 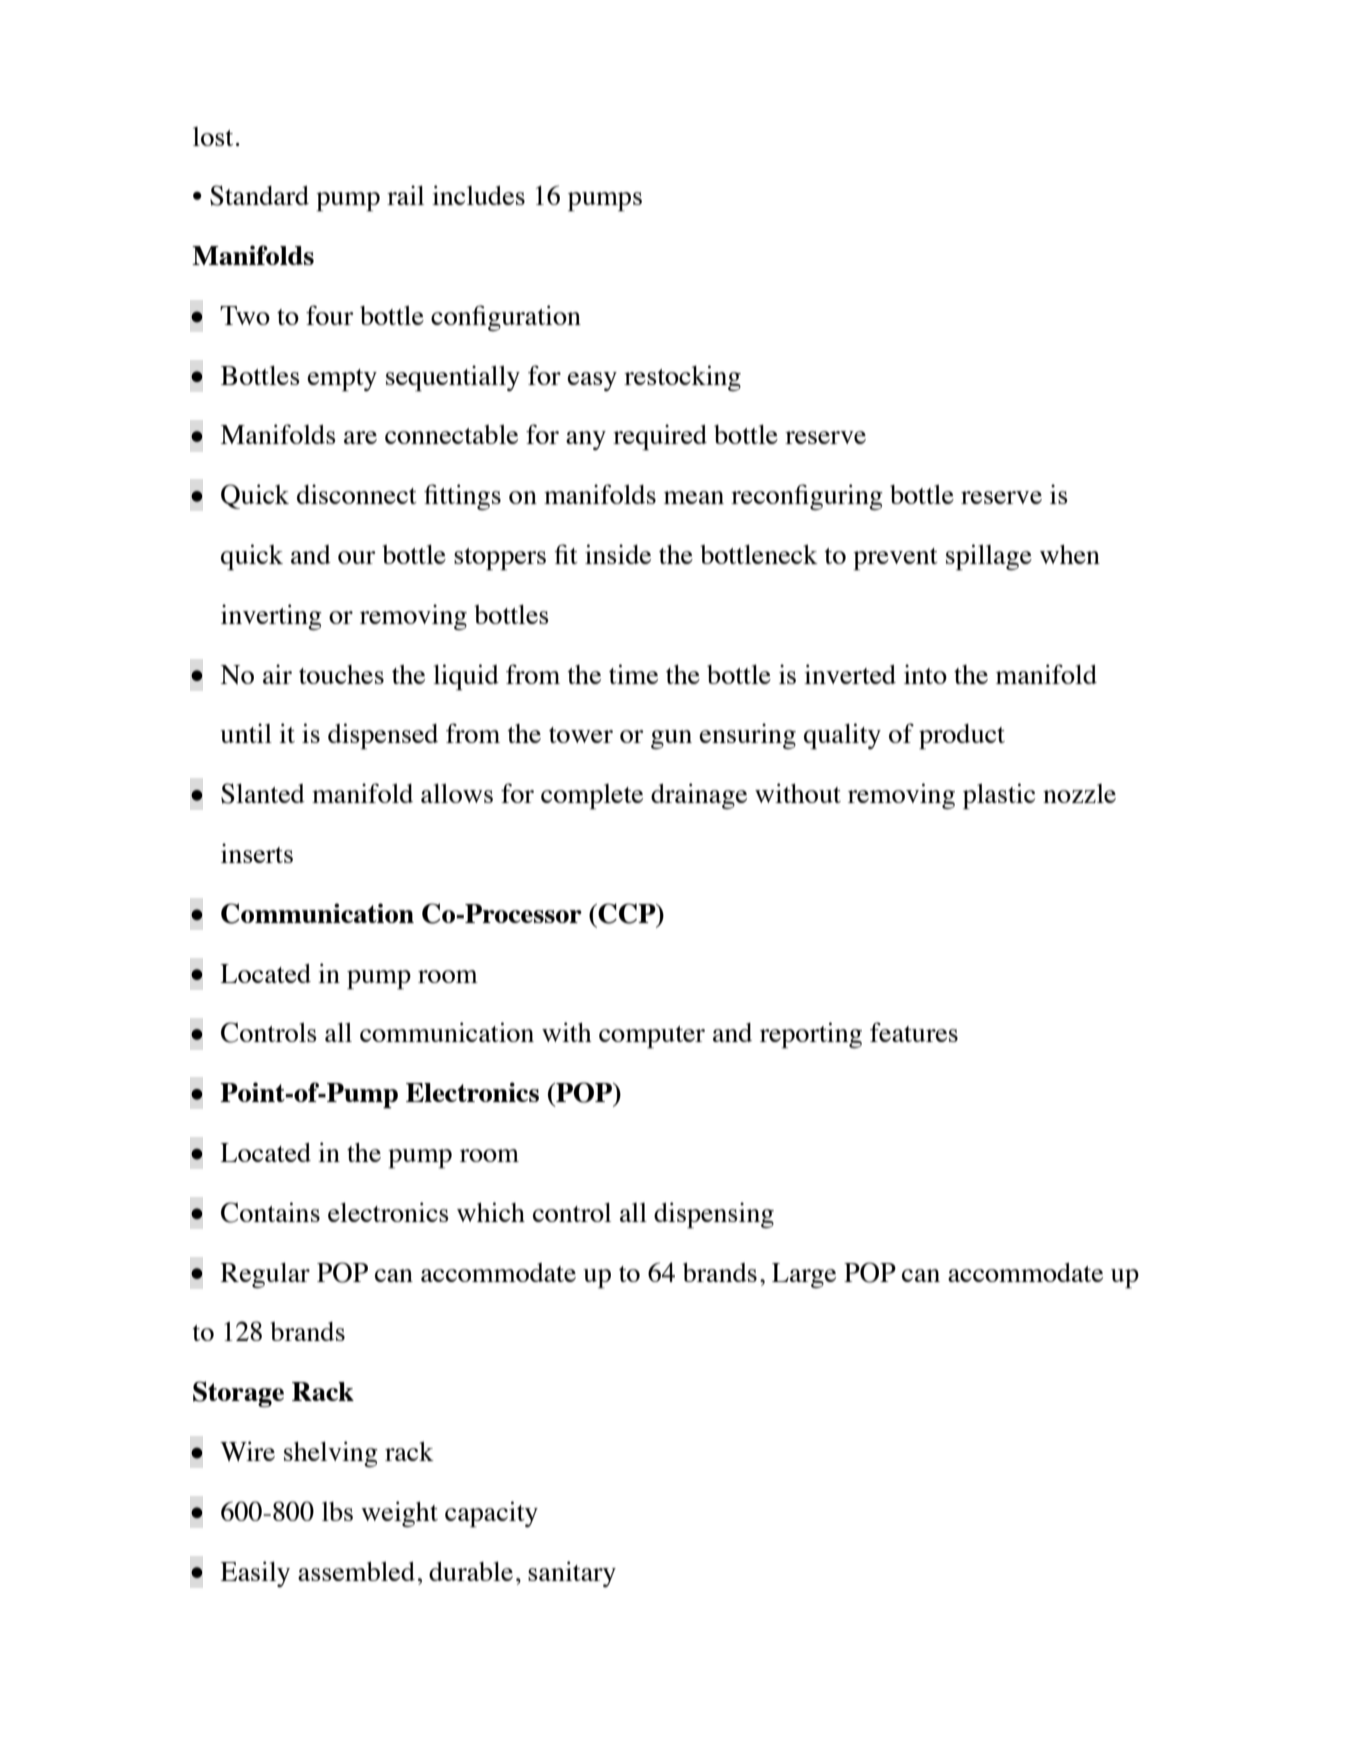 What do you see at coordinates (257, 853) in the screenshot?
I see `inserts` at bounding box center [257, 853].
